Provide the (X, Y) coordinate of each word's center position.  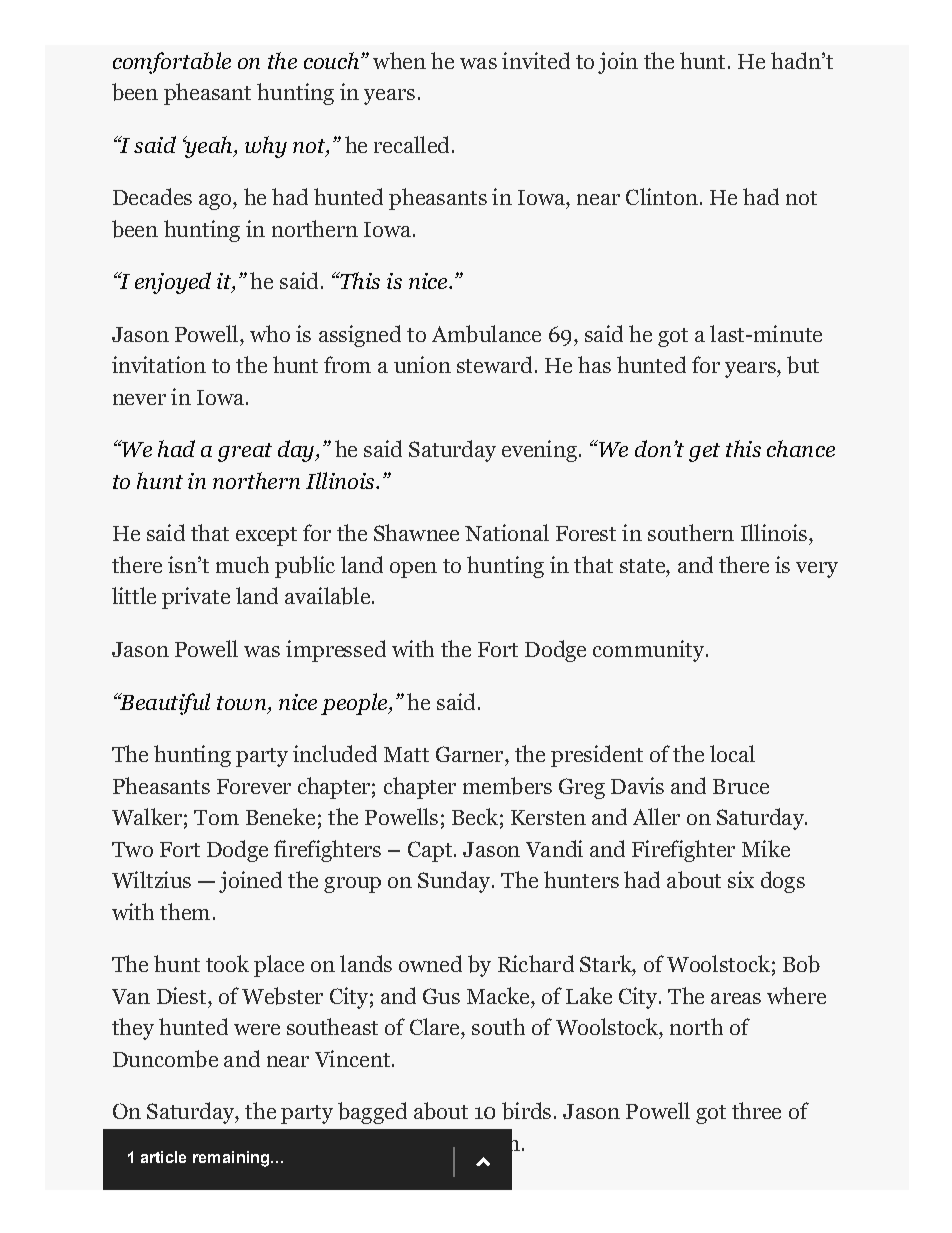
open (413, 570)
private (196, 598)
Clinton (662, 196)
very (817, 570)
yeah (209, 147)
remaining (232, 1159)
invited (536, 60)
